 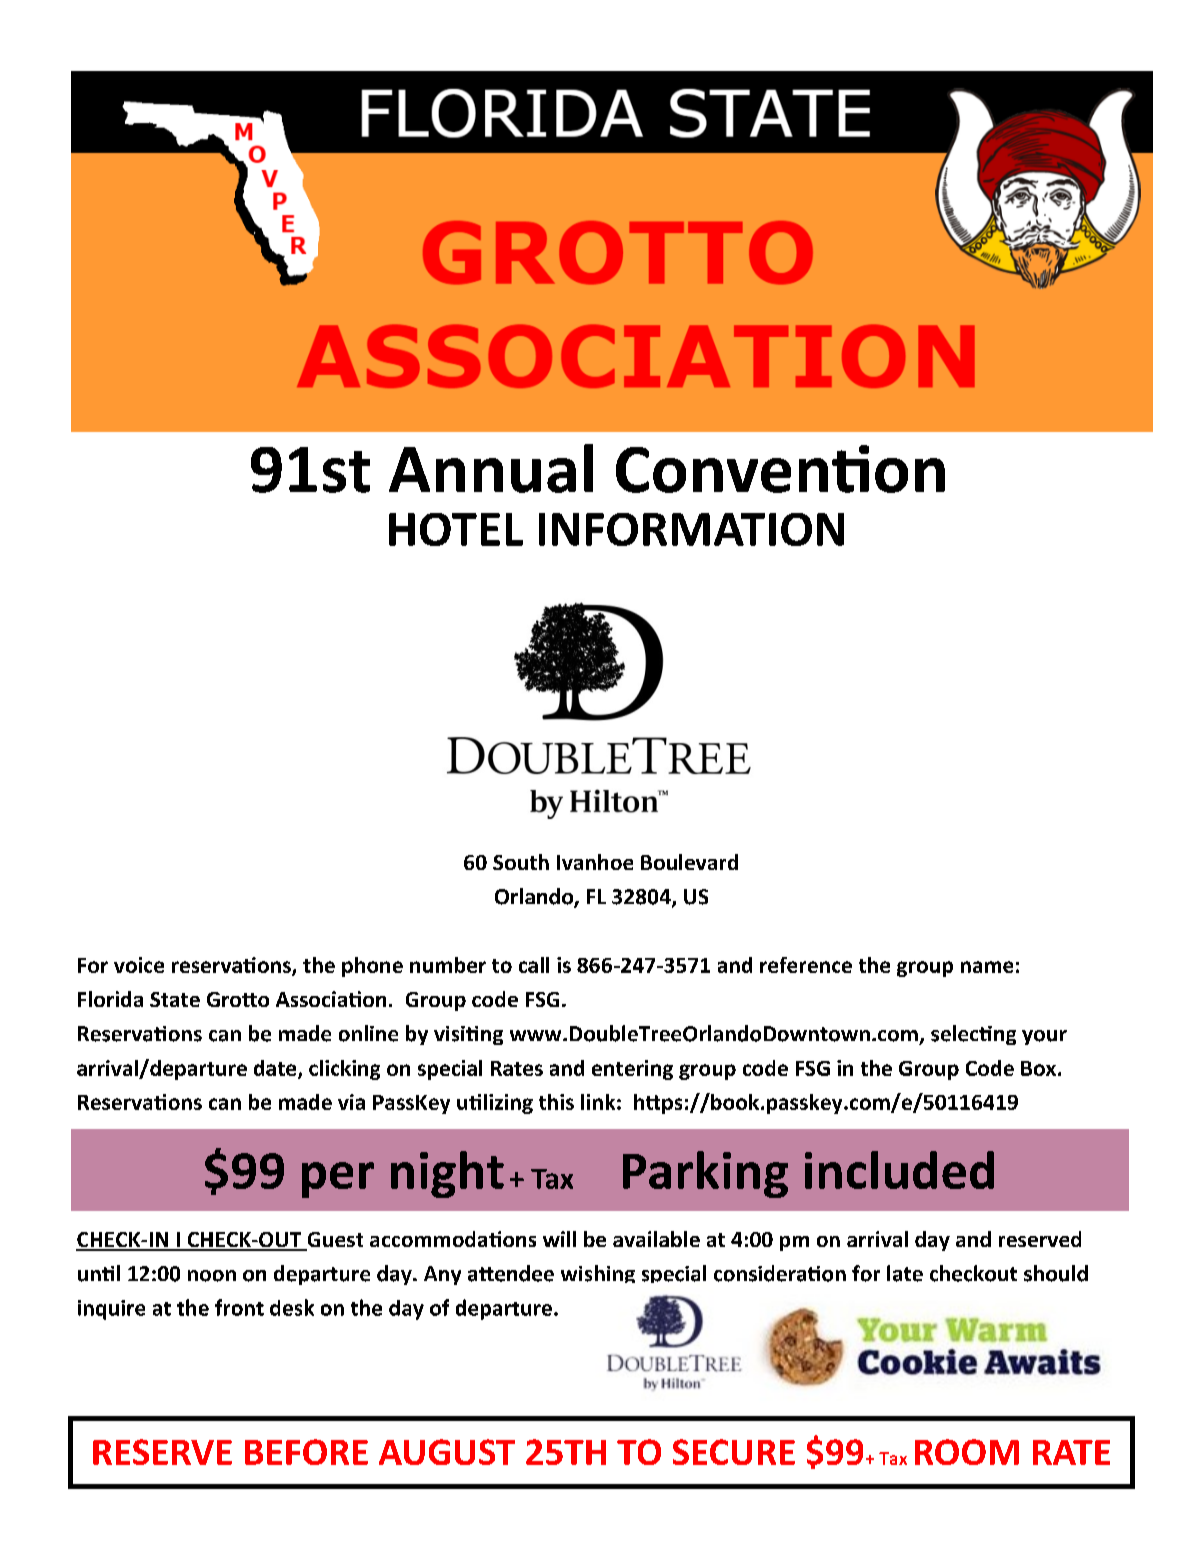 What do you see at coordinates (456, 529) in the image?
I see `HOTEL` at bounding box center [456, 529].
